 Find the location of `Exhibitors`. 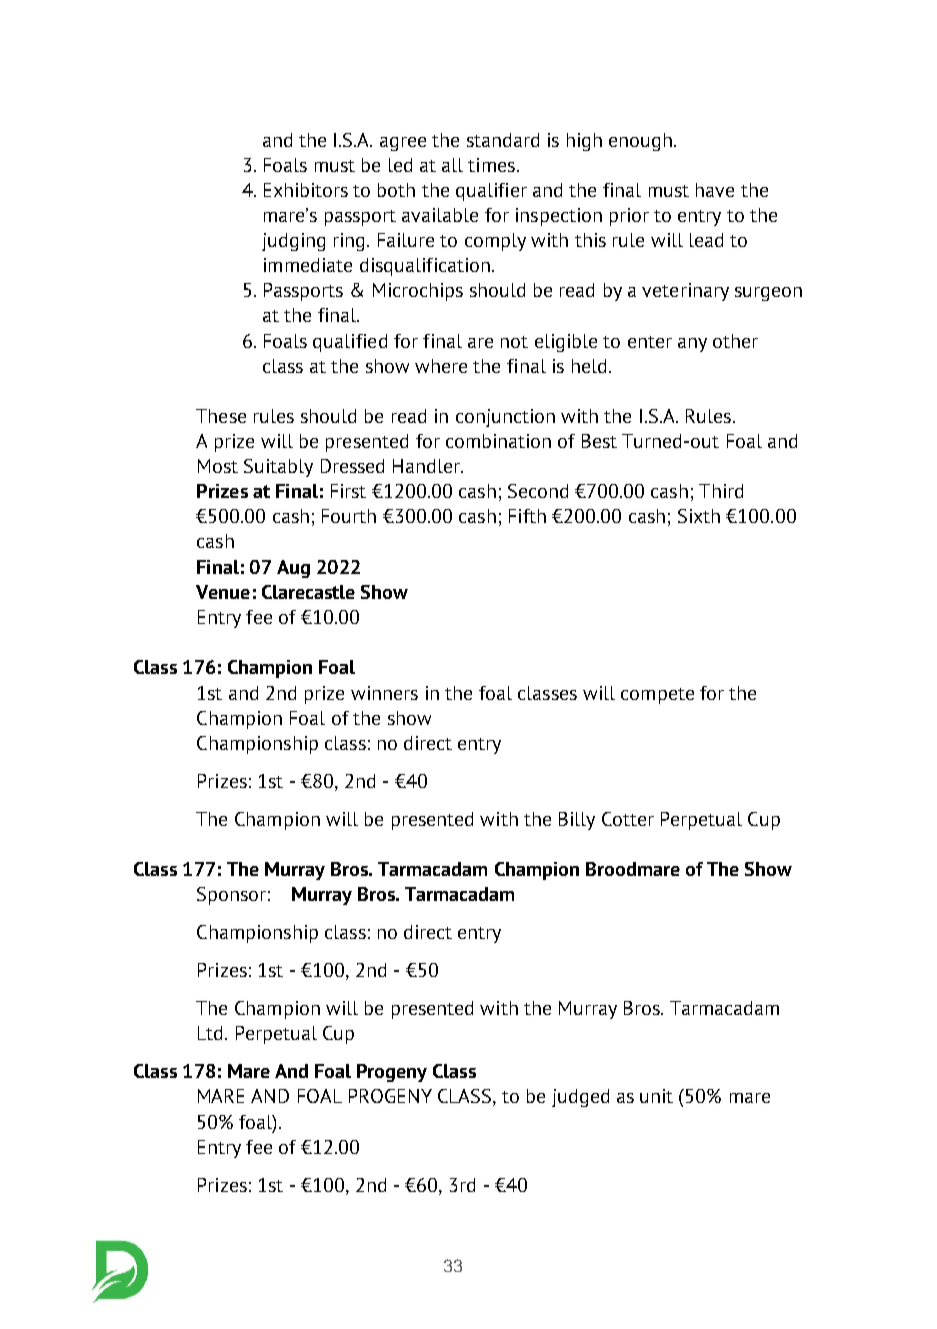

Exhibitors is located at coordinates (306, 190).
